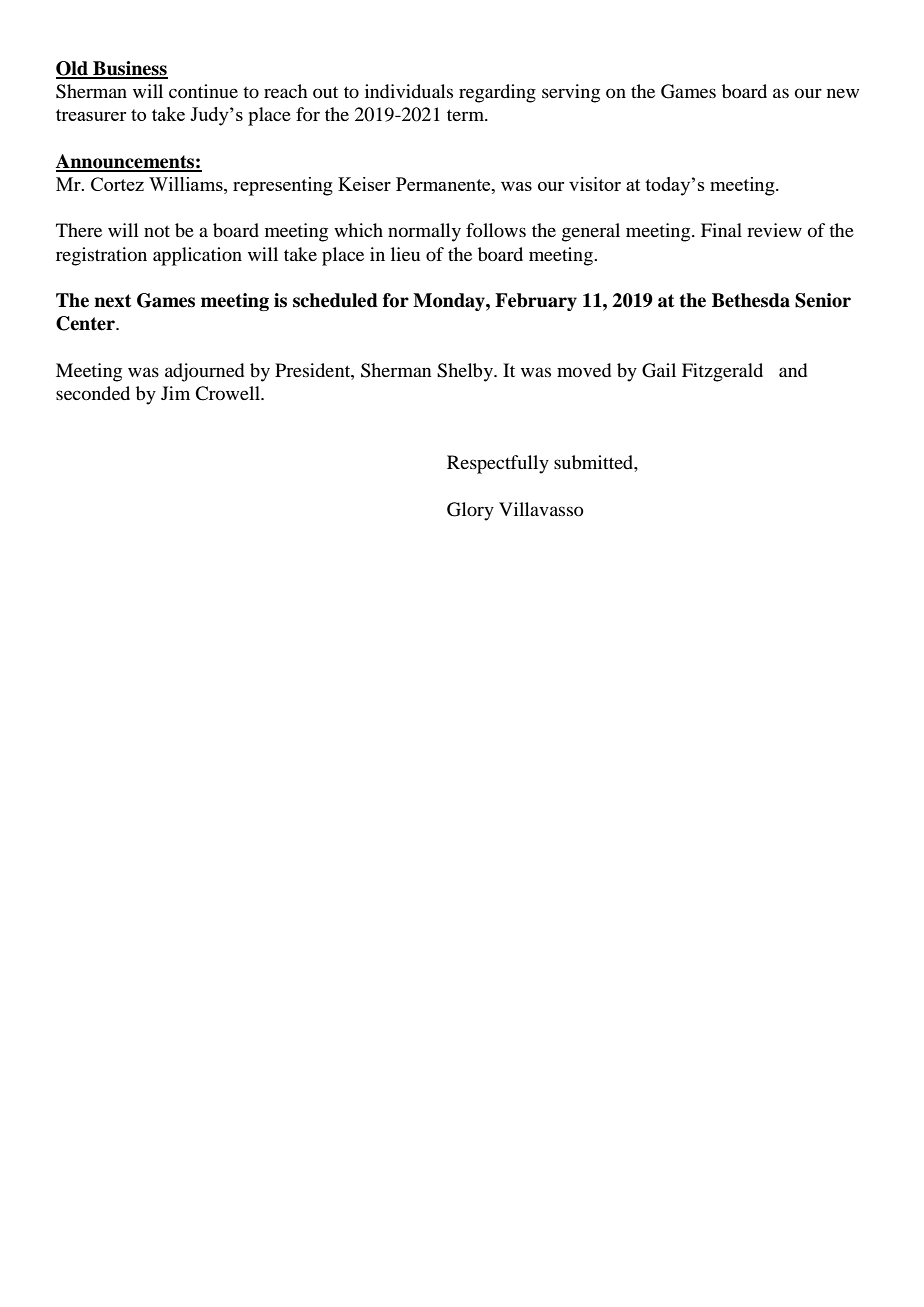 This screenshot has width=924, height=1307. I want to click on new, so click(843, 93).
